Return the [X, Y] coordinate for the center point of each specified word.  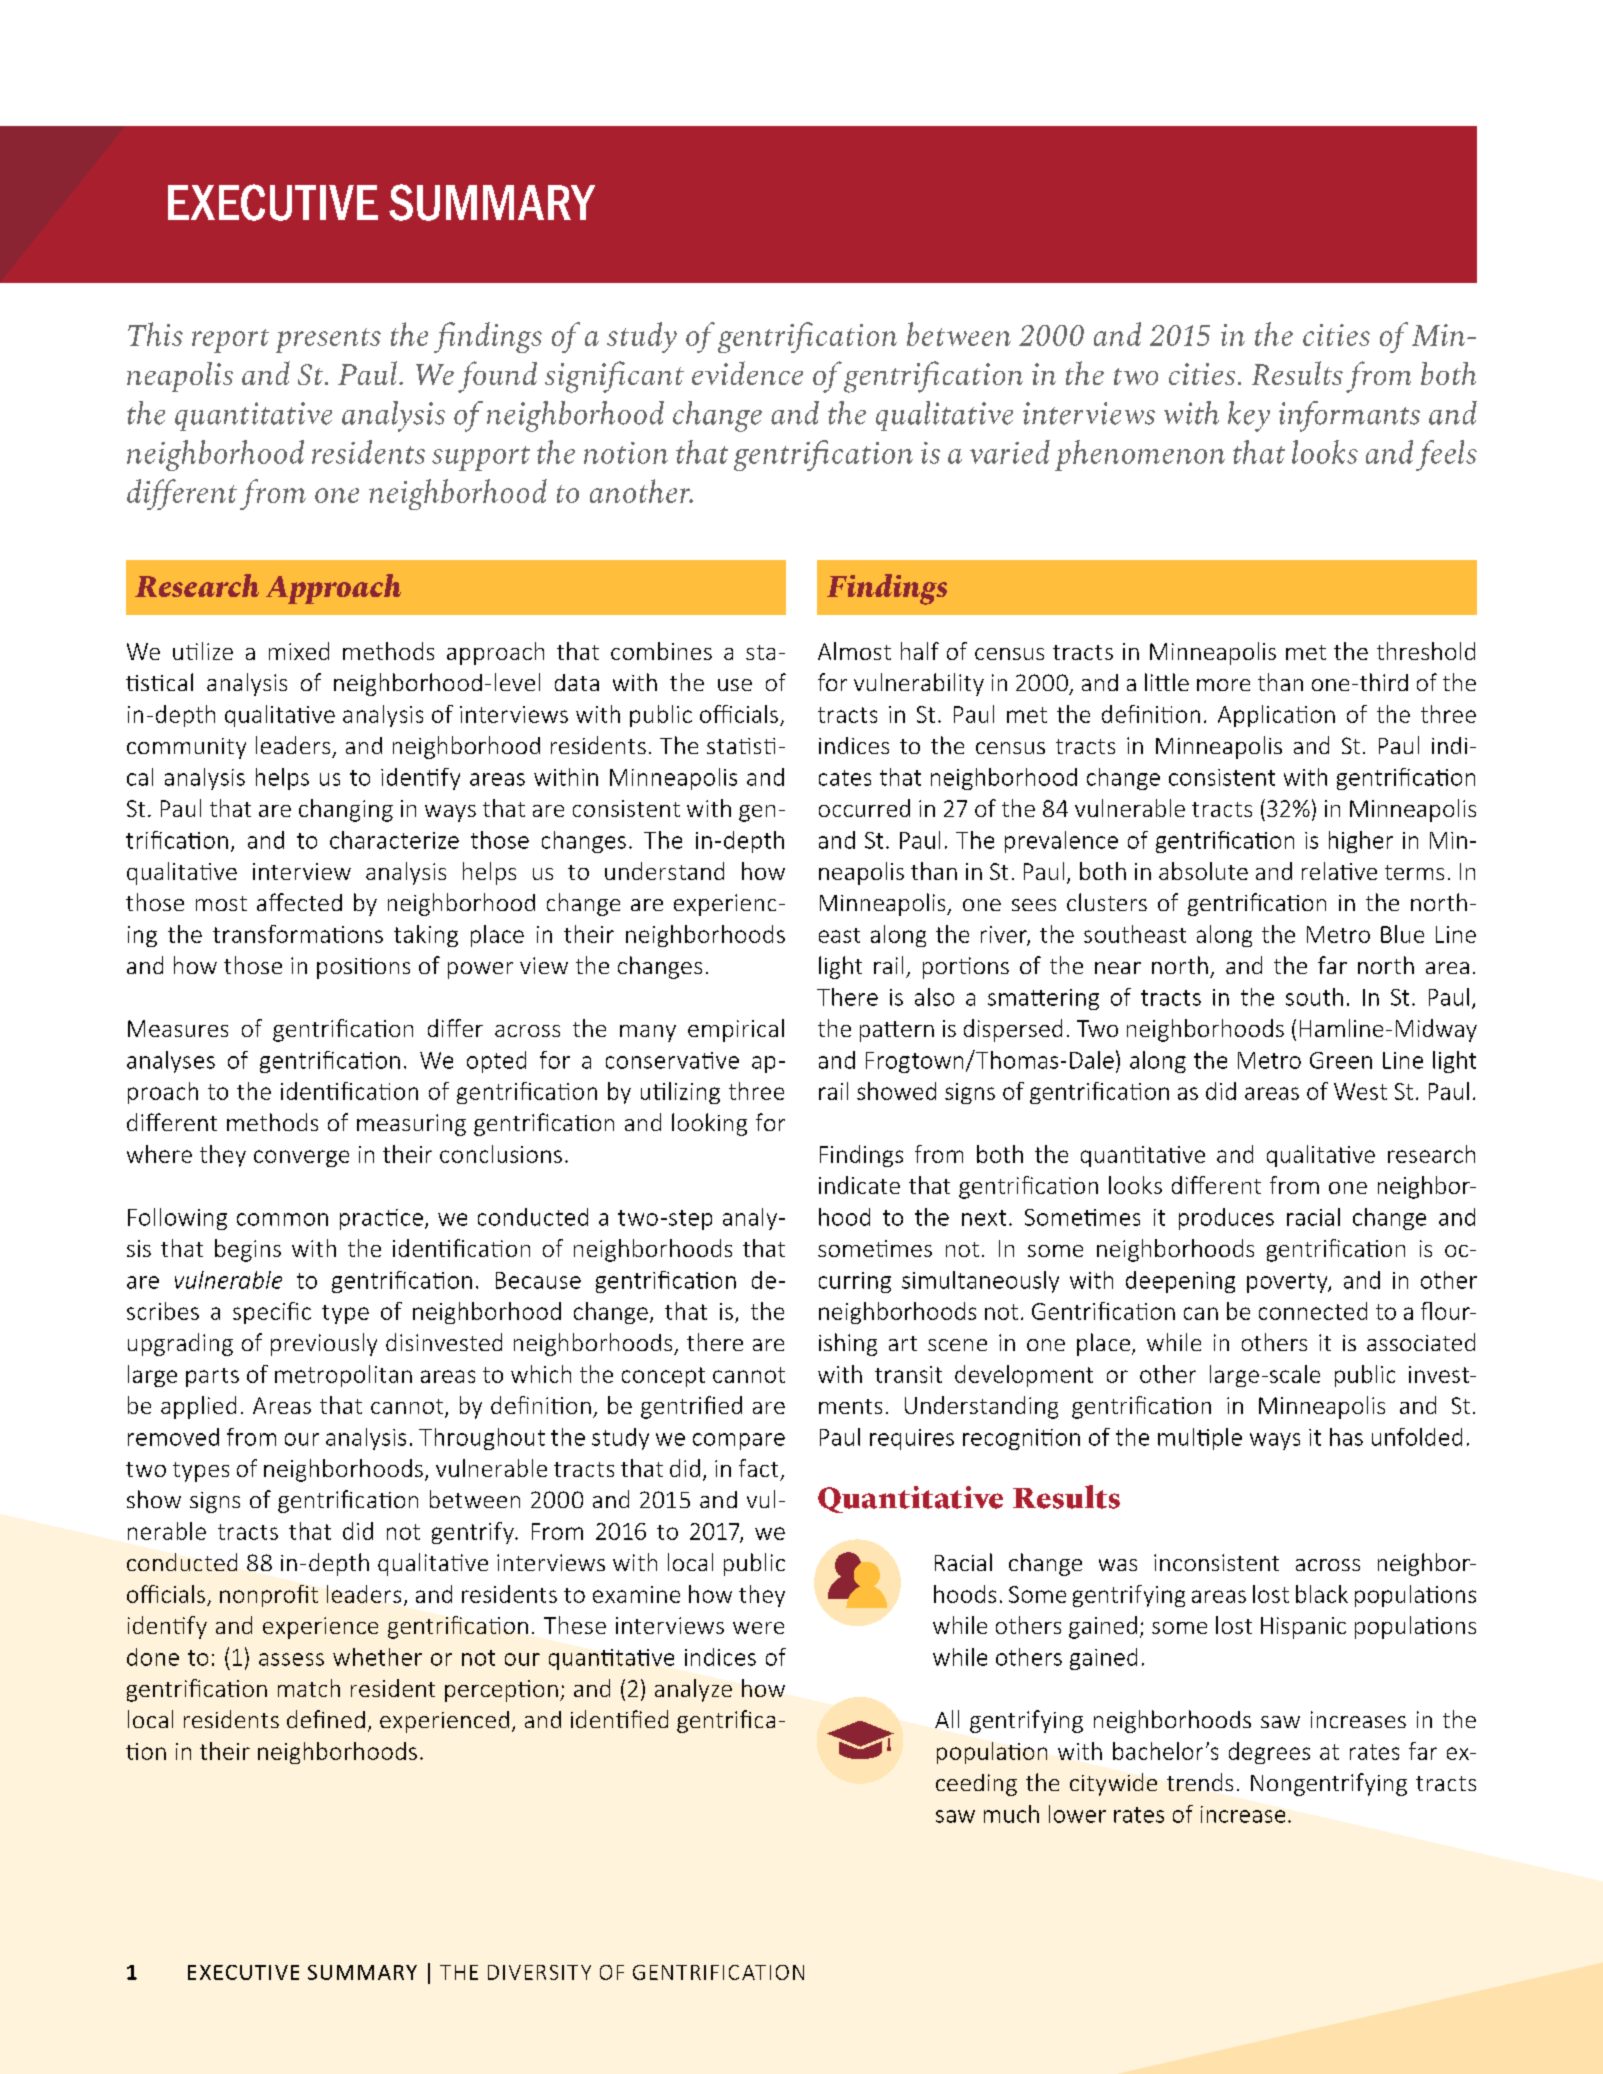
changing [346, 810]
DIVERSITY [539, 1972]
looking [709, 1124]
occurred [864, 808]
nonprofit [269, 1596]
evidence [747, 373]
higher [1361, 842]
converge [301, 1158]
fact [758, 1468]
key [1249, 416]
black [1322, 1594]
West [1360, 1091]
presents [328, 340]
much [1011, 1814]
